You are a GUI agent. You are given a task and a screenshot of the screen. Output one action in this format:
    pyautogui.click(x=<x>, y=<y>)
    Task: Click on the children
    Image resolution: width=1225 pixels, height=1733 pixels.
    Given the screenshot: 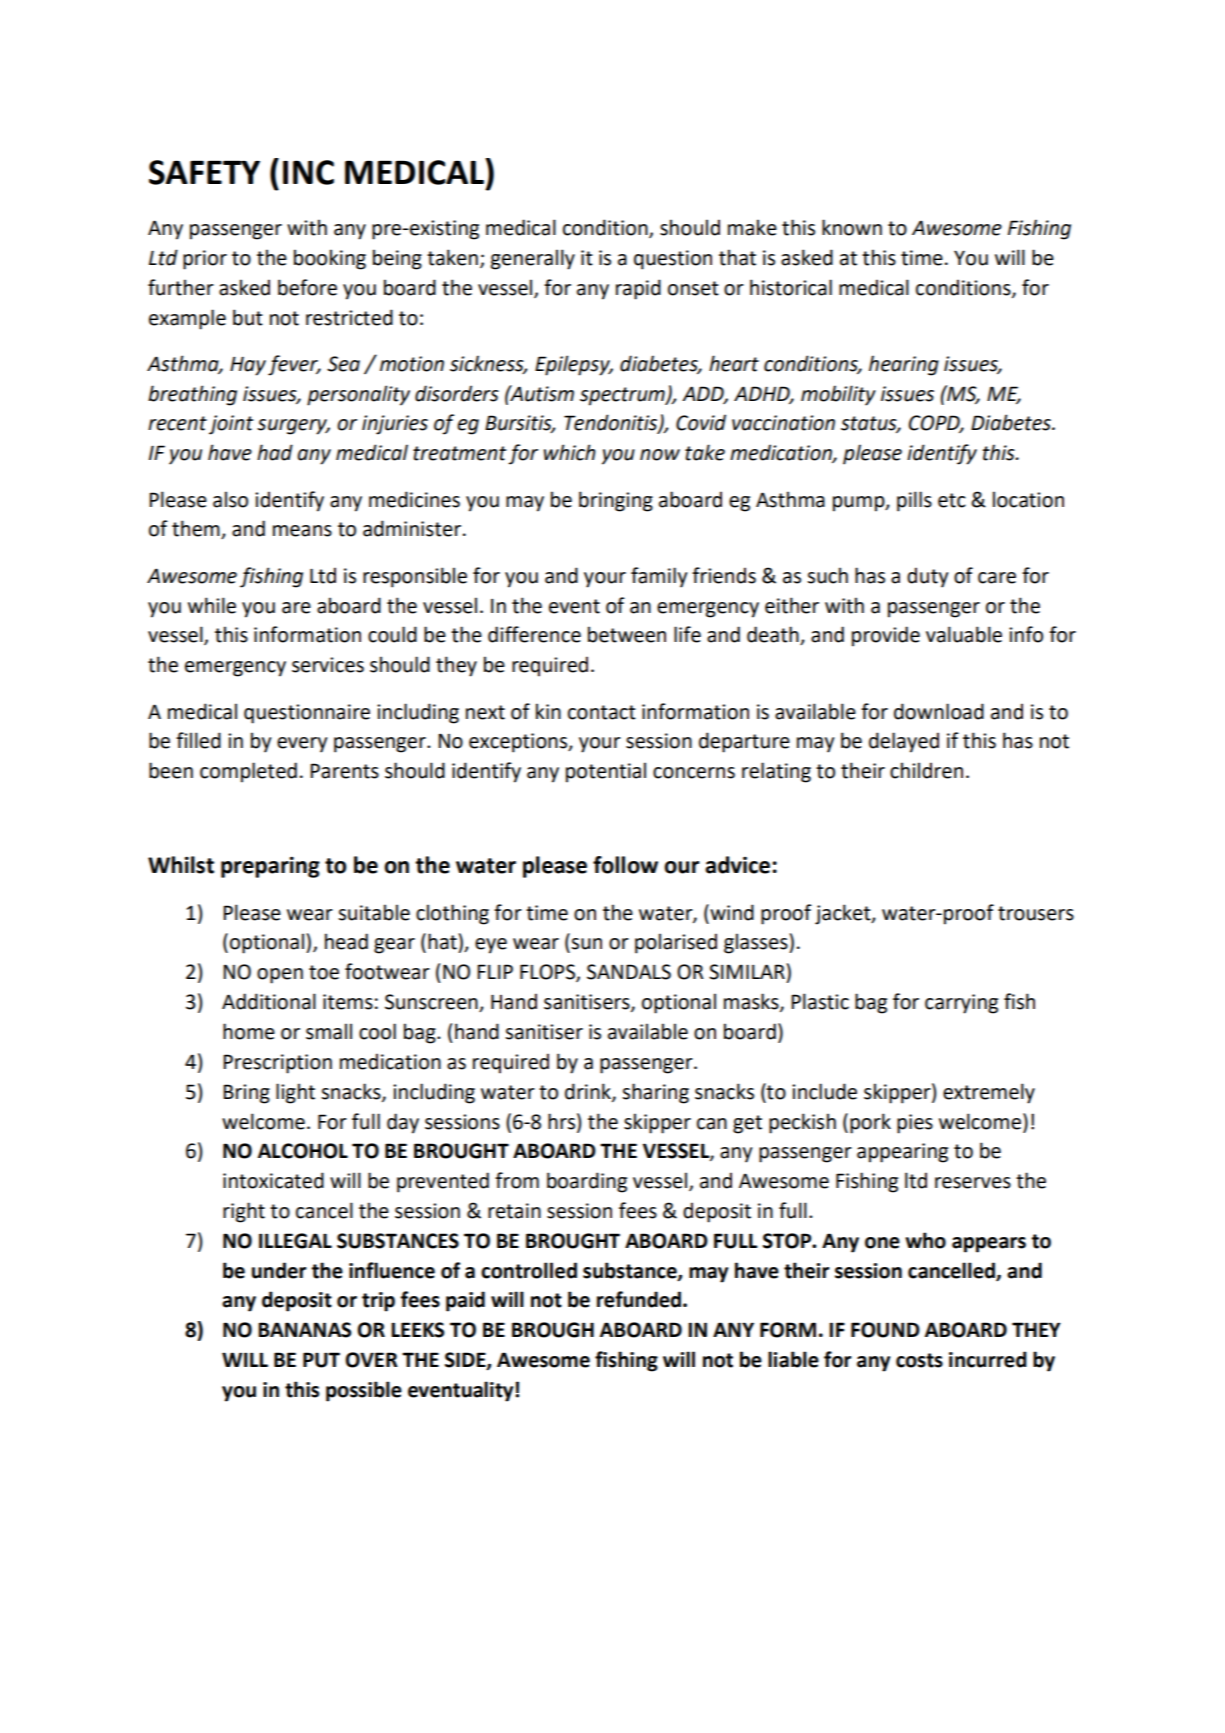 What is the action you would take?
    pyautogui.click(x=926, y=770)
